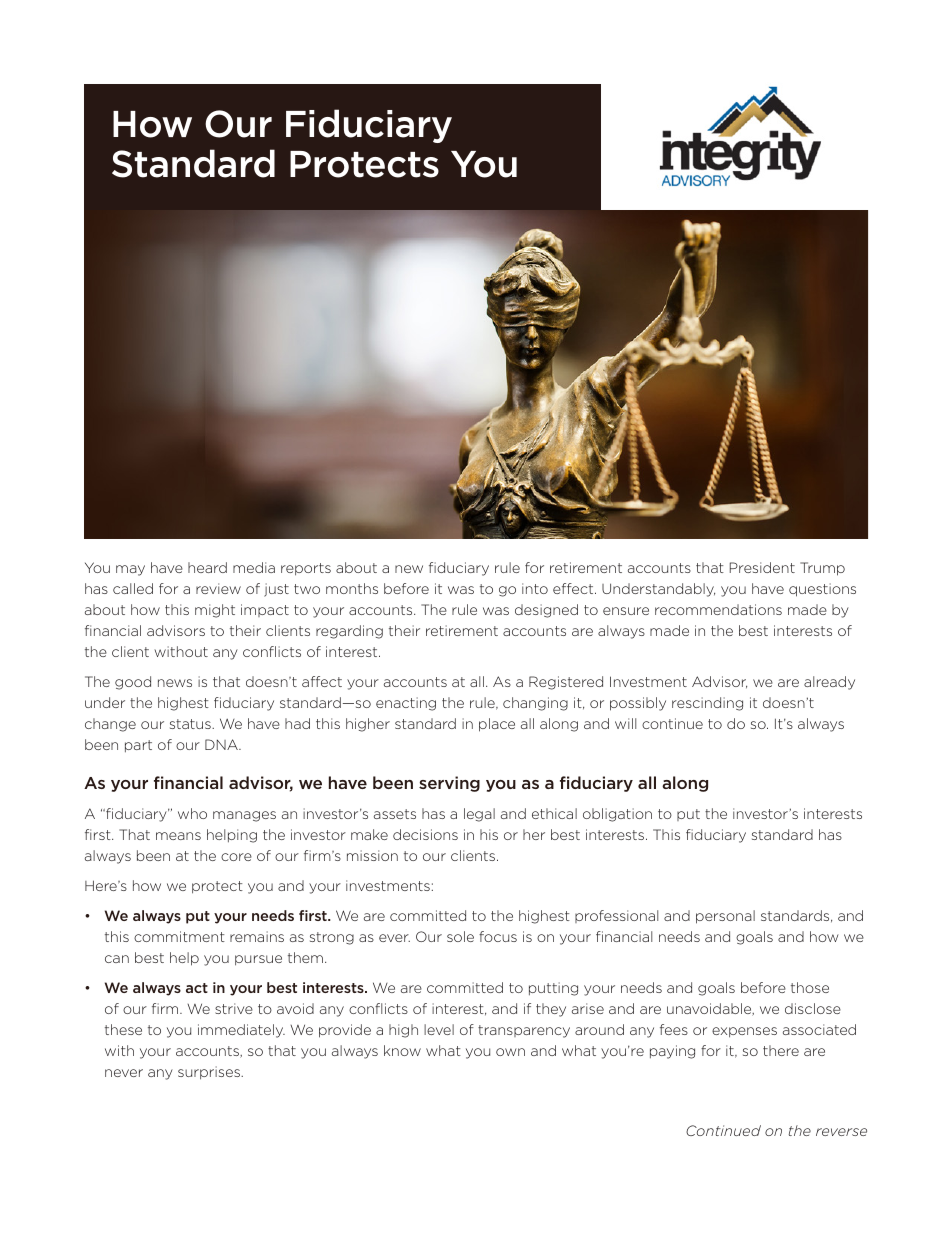 The image size is (952, 1233). I want to click on President, so click(762, 567).
